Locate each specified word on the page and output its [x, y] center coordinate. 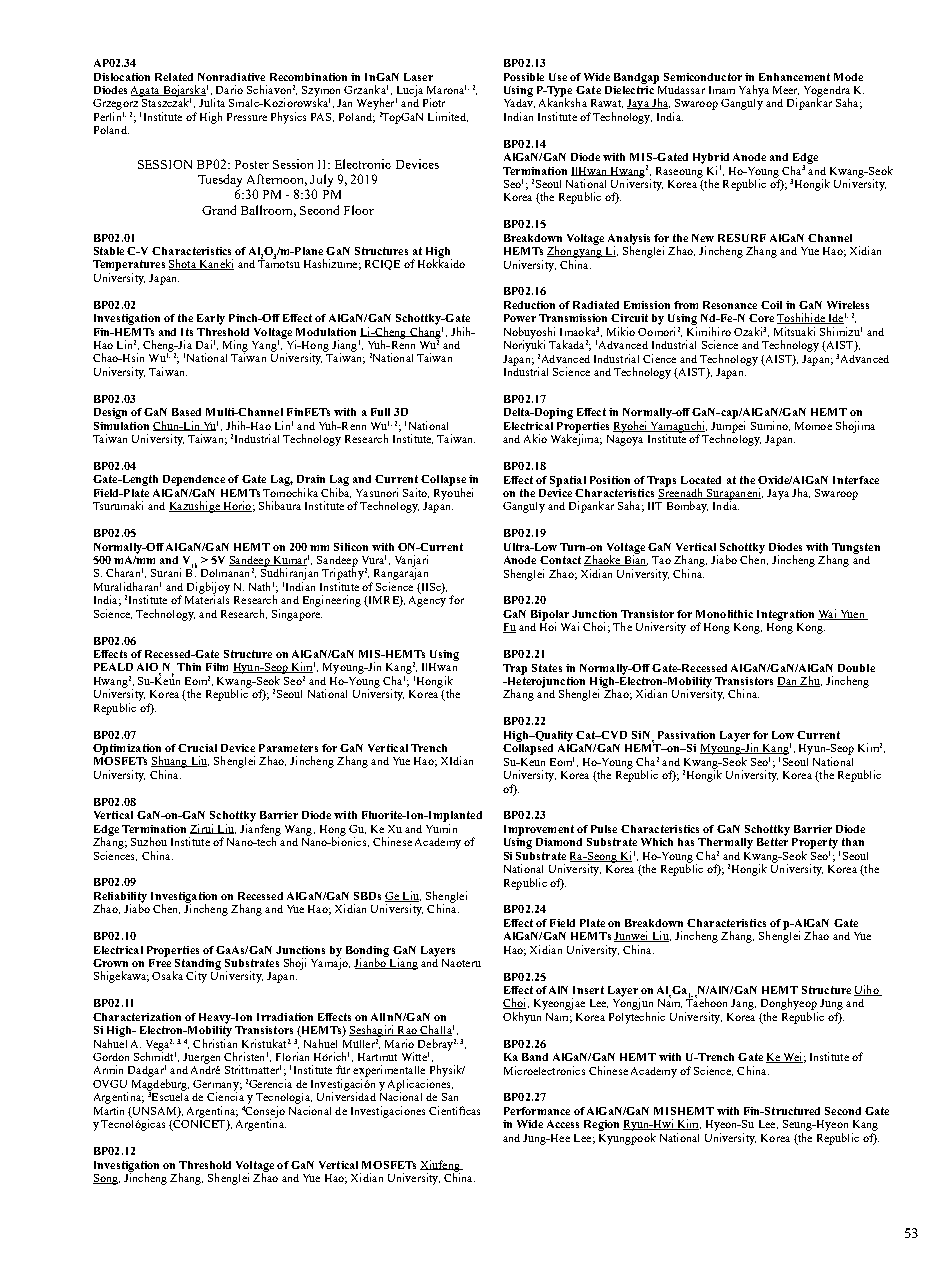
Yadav [519, 102]
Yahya [754, 91]
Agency [427, 601]
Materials [207, 598]
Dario [229, 89]
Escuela [170, 1095]
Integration [785, 615]
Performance [537, 1111]
